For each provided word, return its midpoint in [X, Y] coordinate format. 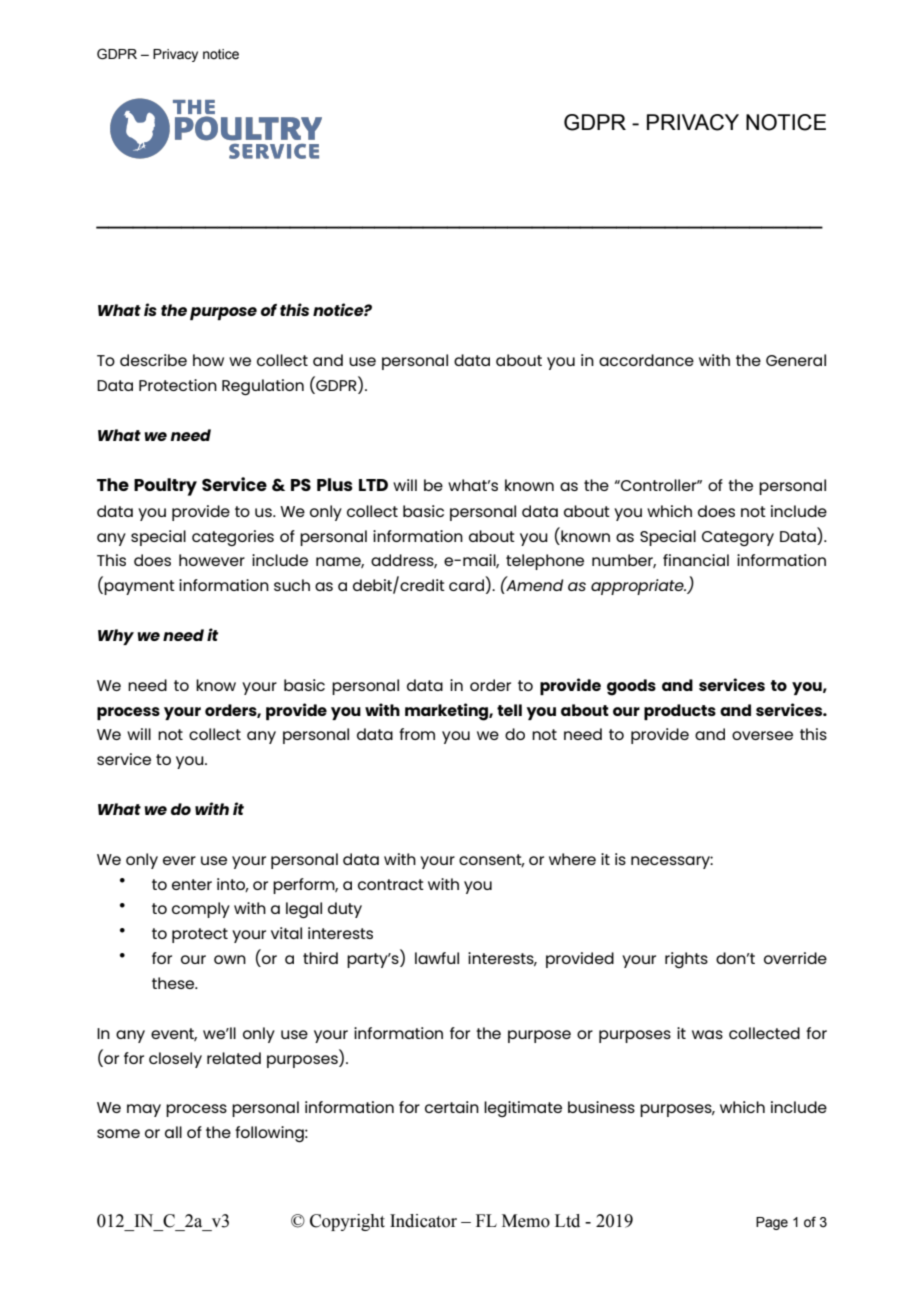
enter [192, 884]
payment [139, 587]
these [174, 983]
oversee [762, 735]
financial [696, 560]
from [417, 734]
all [173, 1132]
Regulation [263, 387]
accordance [646, 360]
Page [772, 1223]
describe [153, 360]
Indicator [423, 1221]
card [466, 585]
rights [686, 960]
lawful [437, 958]
